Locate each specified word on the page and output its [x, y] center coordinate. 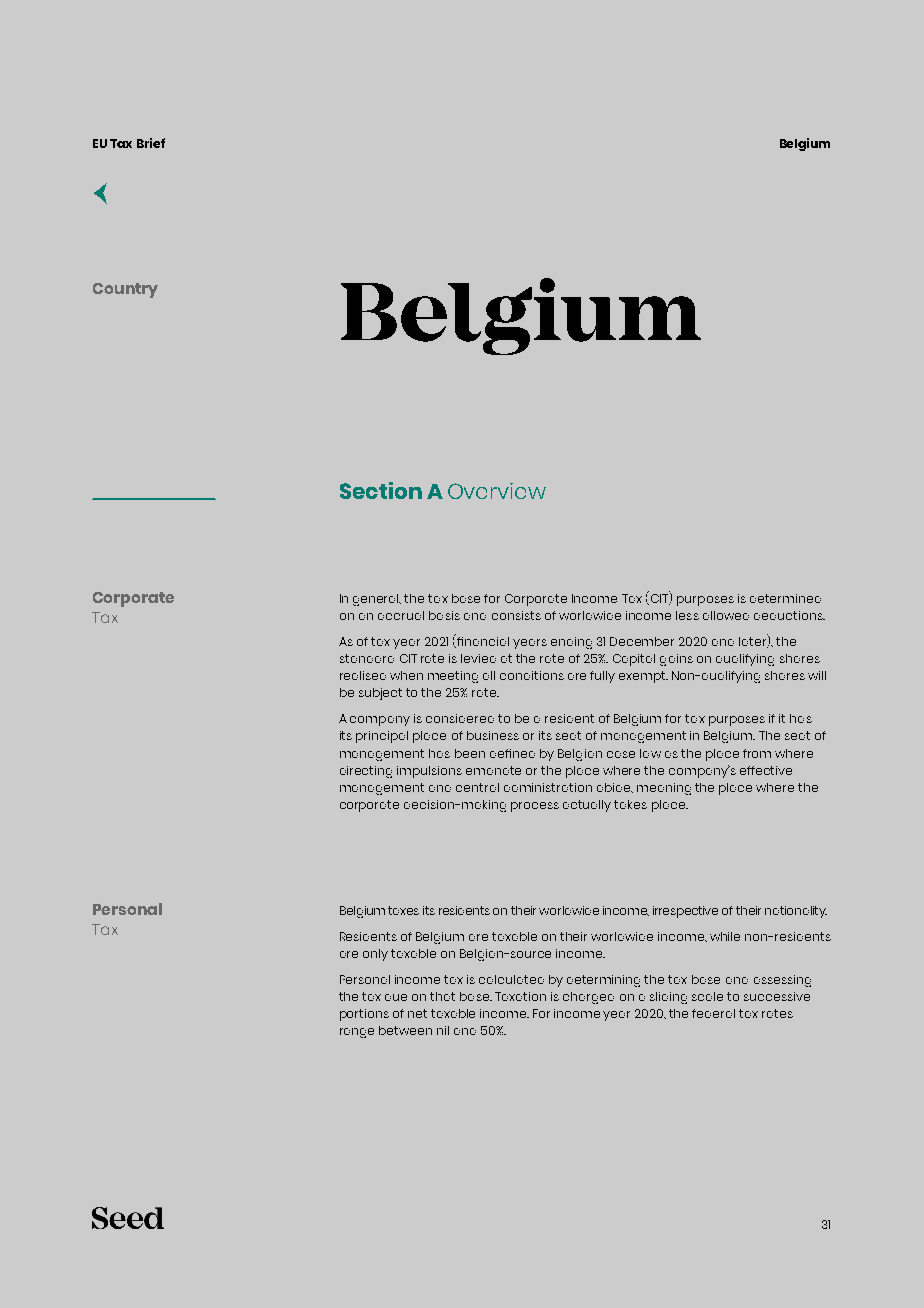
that [442, 996]
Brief [151, 143]
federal [713, 1013]
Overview [497, 491]
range [357, 1033]
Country [125, 290]
